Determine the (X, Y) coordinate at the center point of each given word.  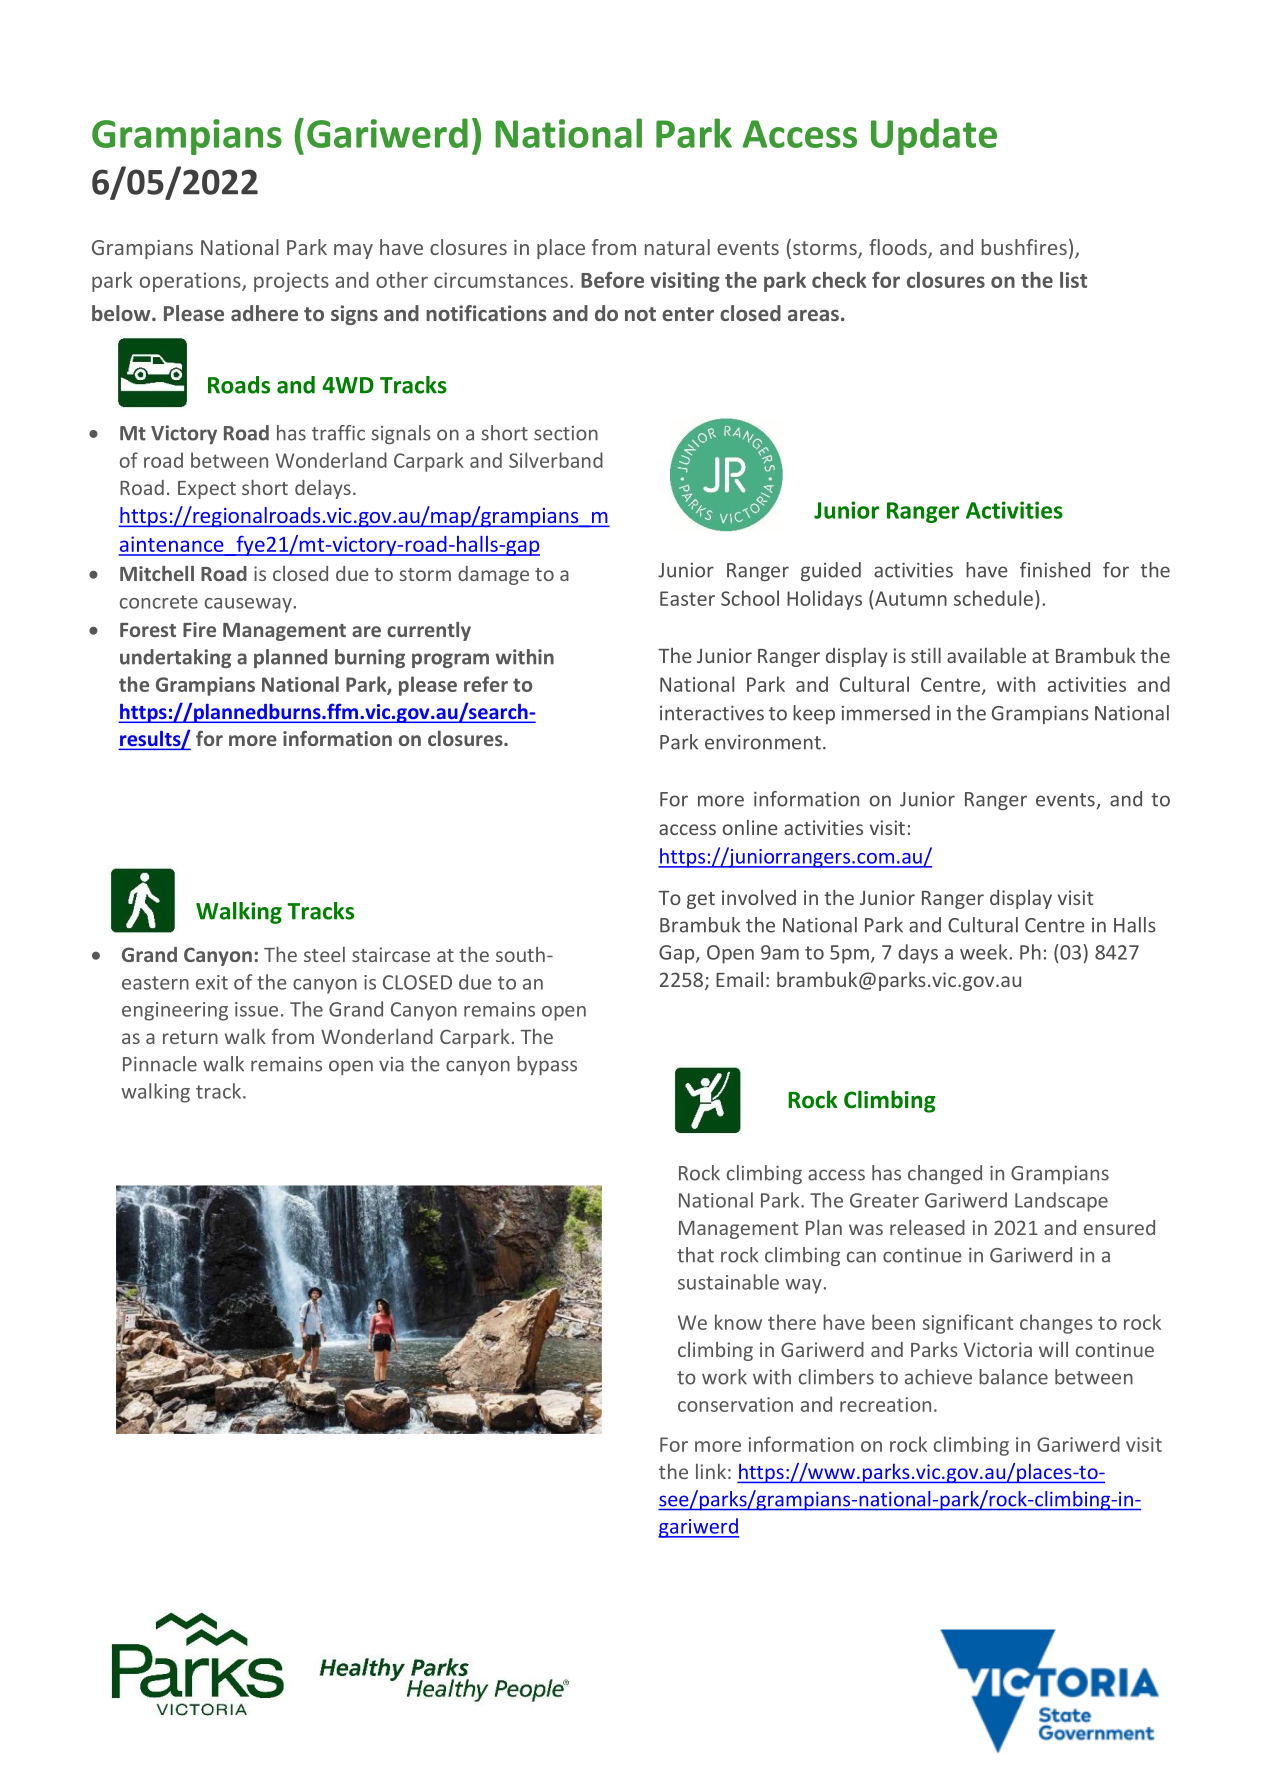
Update (934, 136)
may (353, 251)
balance (1013, 1377)
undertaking (175, 658)
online (750, 827)
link (711, 1471)
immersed (886, 713)
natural (677, 247)
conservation (735, 1404)
